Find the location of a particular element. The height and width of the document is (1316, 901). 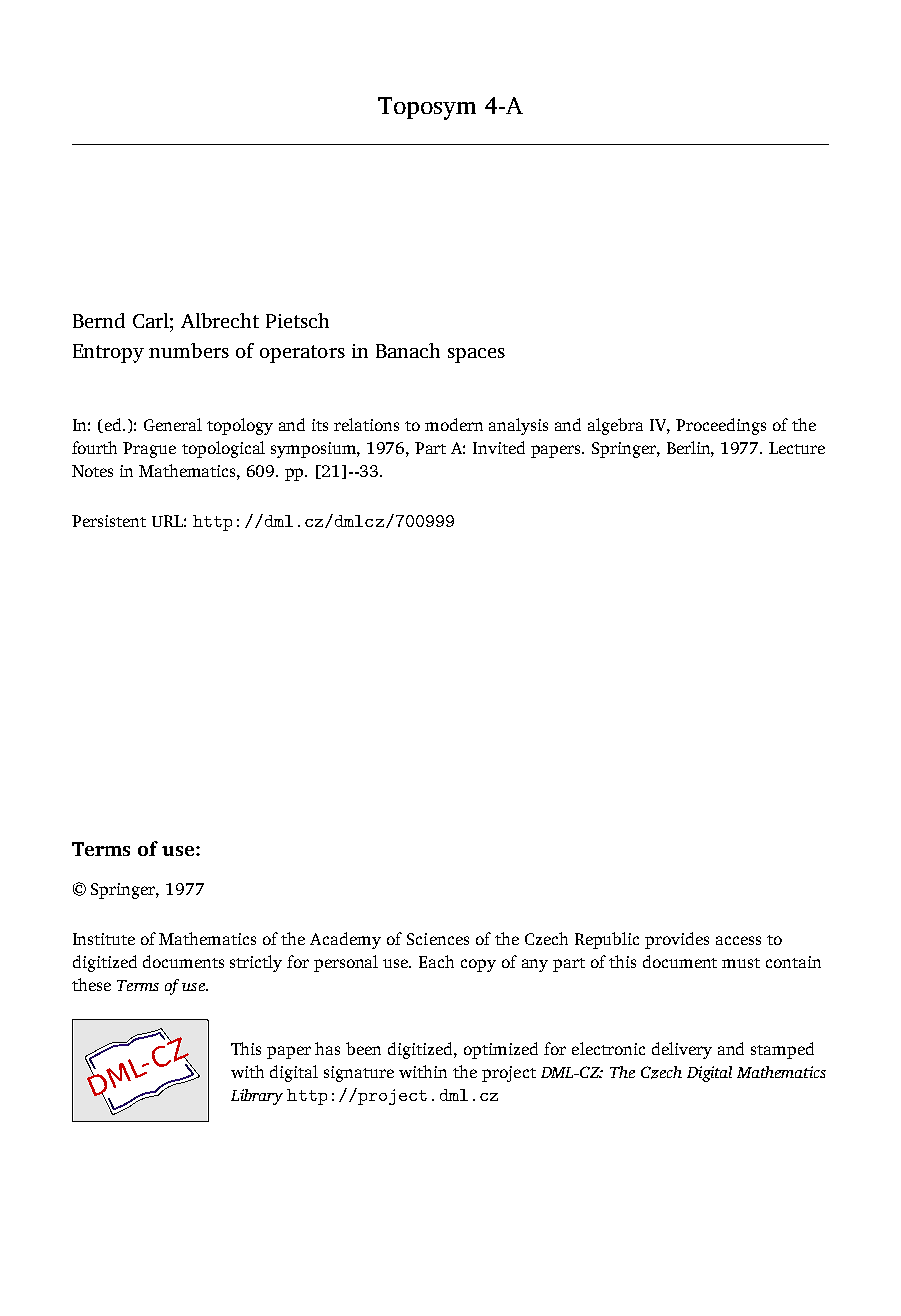

access is located at coordinates (738, 940).
